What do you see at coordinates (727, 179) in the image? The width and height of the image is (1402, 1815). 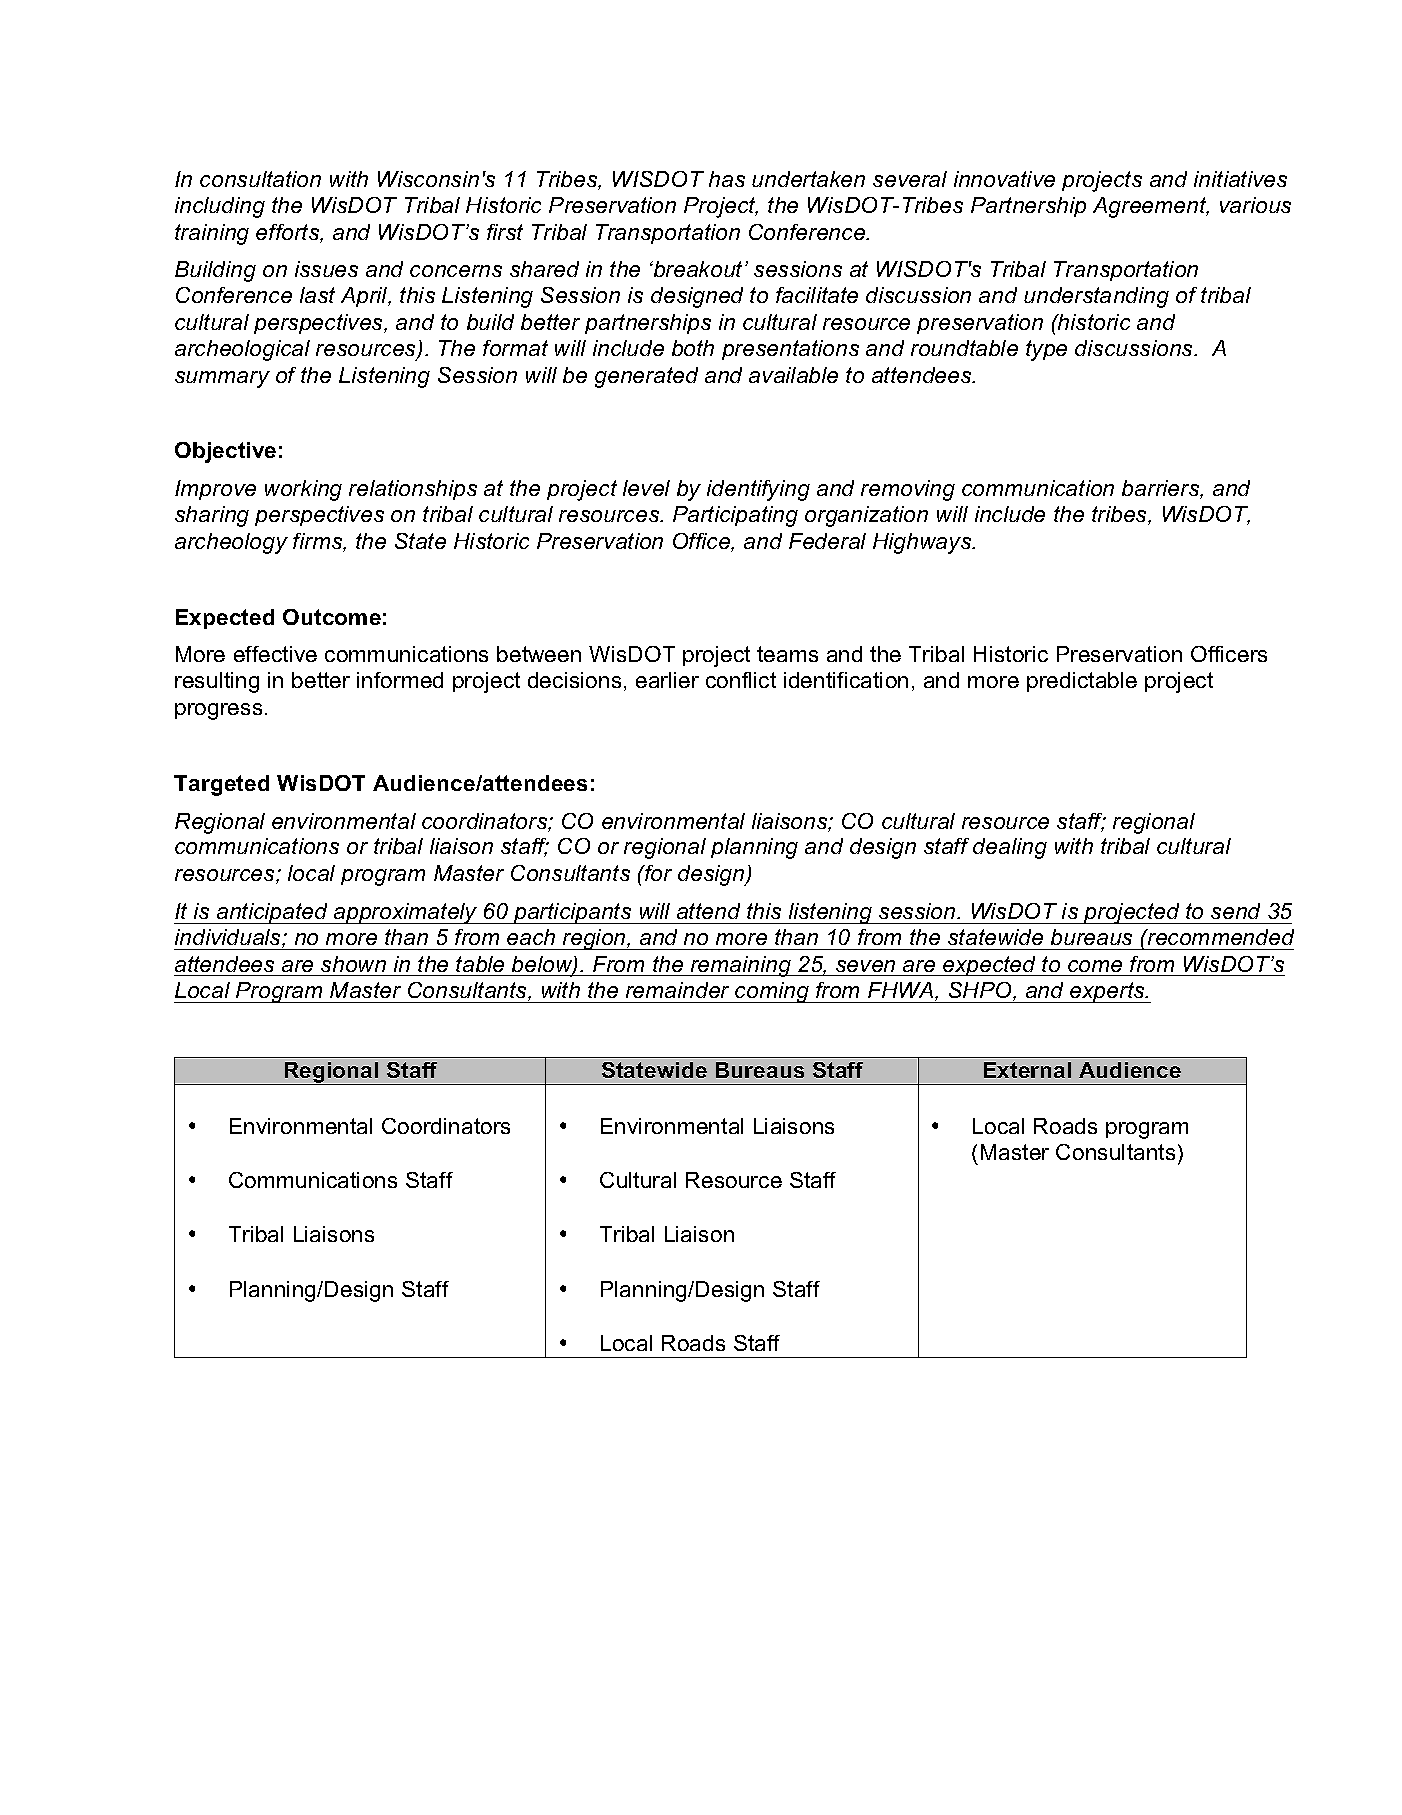 I see `has` at bounding box center [727, 179].
